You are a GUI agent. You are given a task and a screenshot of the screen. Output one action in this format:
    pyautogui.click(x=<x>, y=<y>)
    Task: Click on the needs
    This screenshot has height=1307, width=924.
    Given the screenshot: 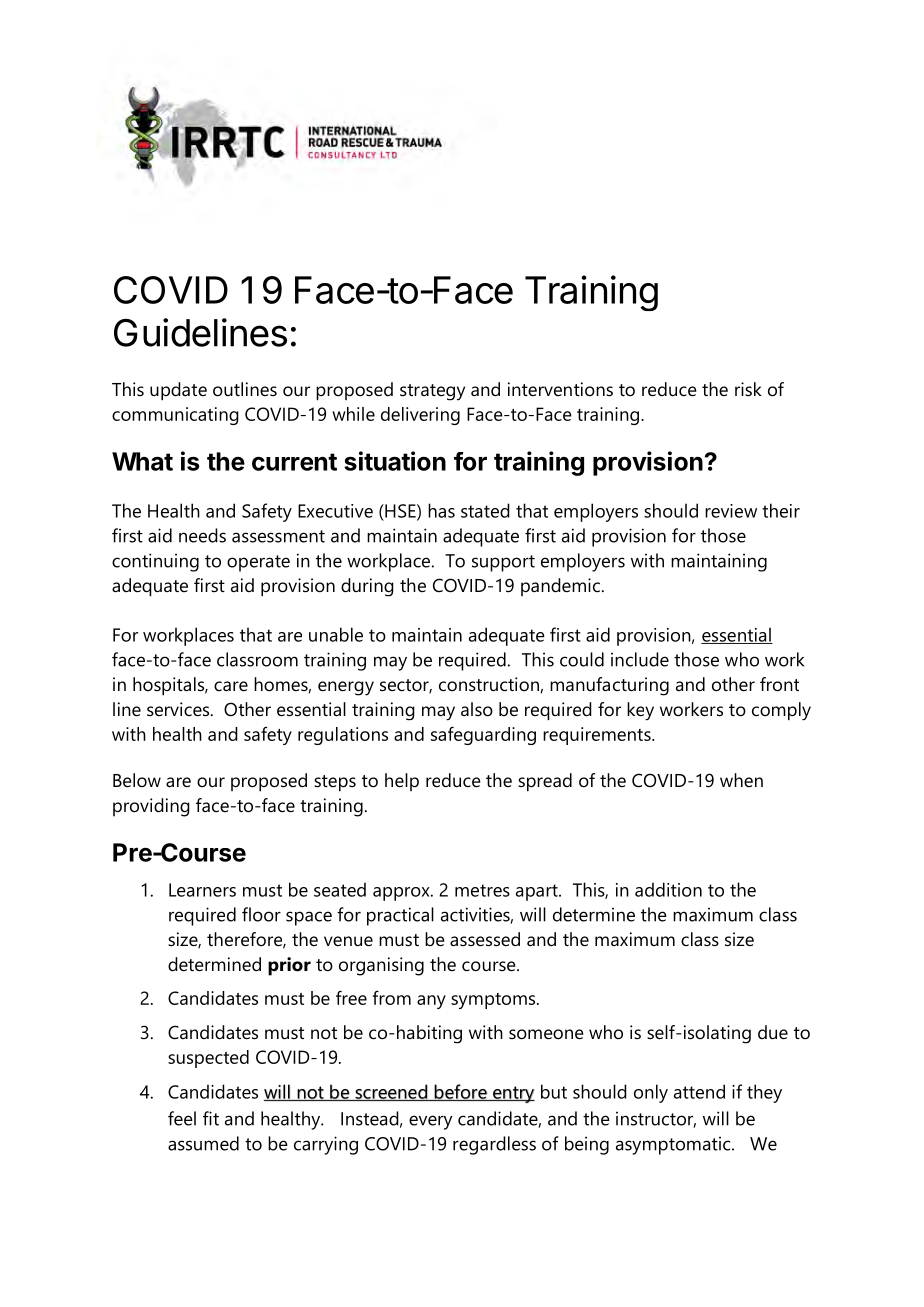 What is the action you would take?
    pyautogui.click(x=202, y=535)
